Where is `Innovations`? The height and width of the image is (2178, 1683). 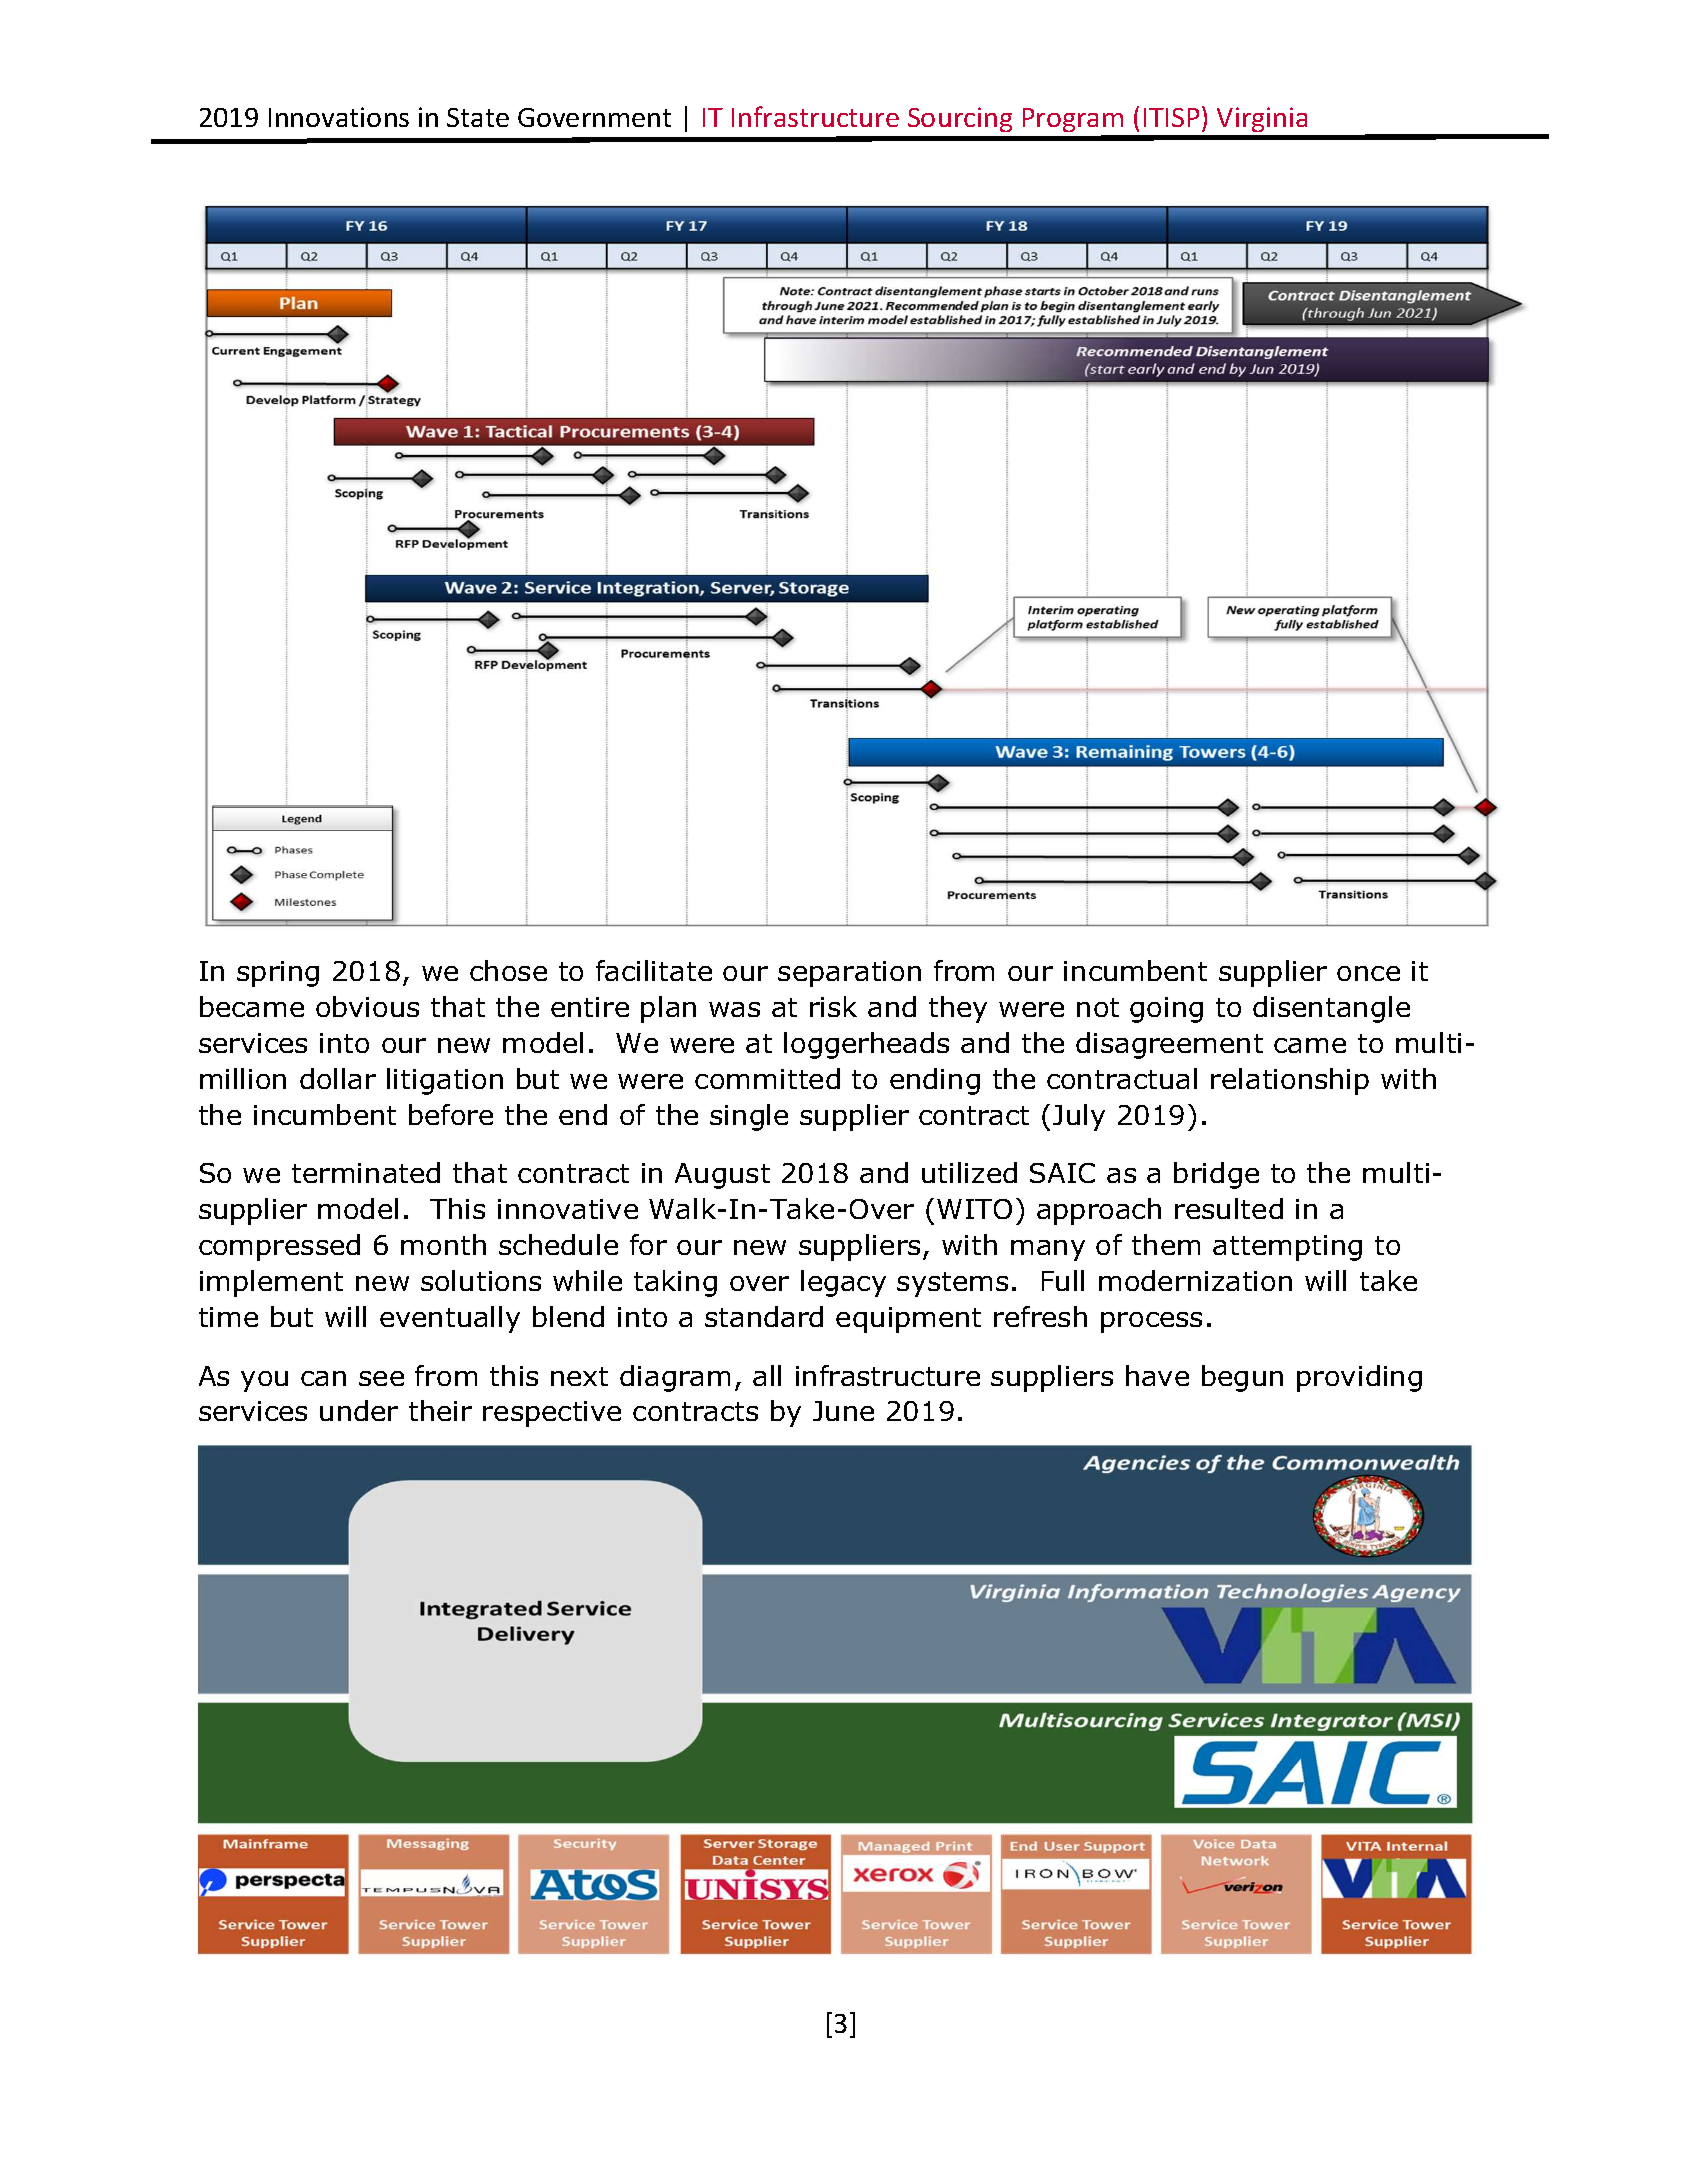
Innovations is located at coordinates (339, 117).
